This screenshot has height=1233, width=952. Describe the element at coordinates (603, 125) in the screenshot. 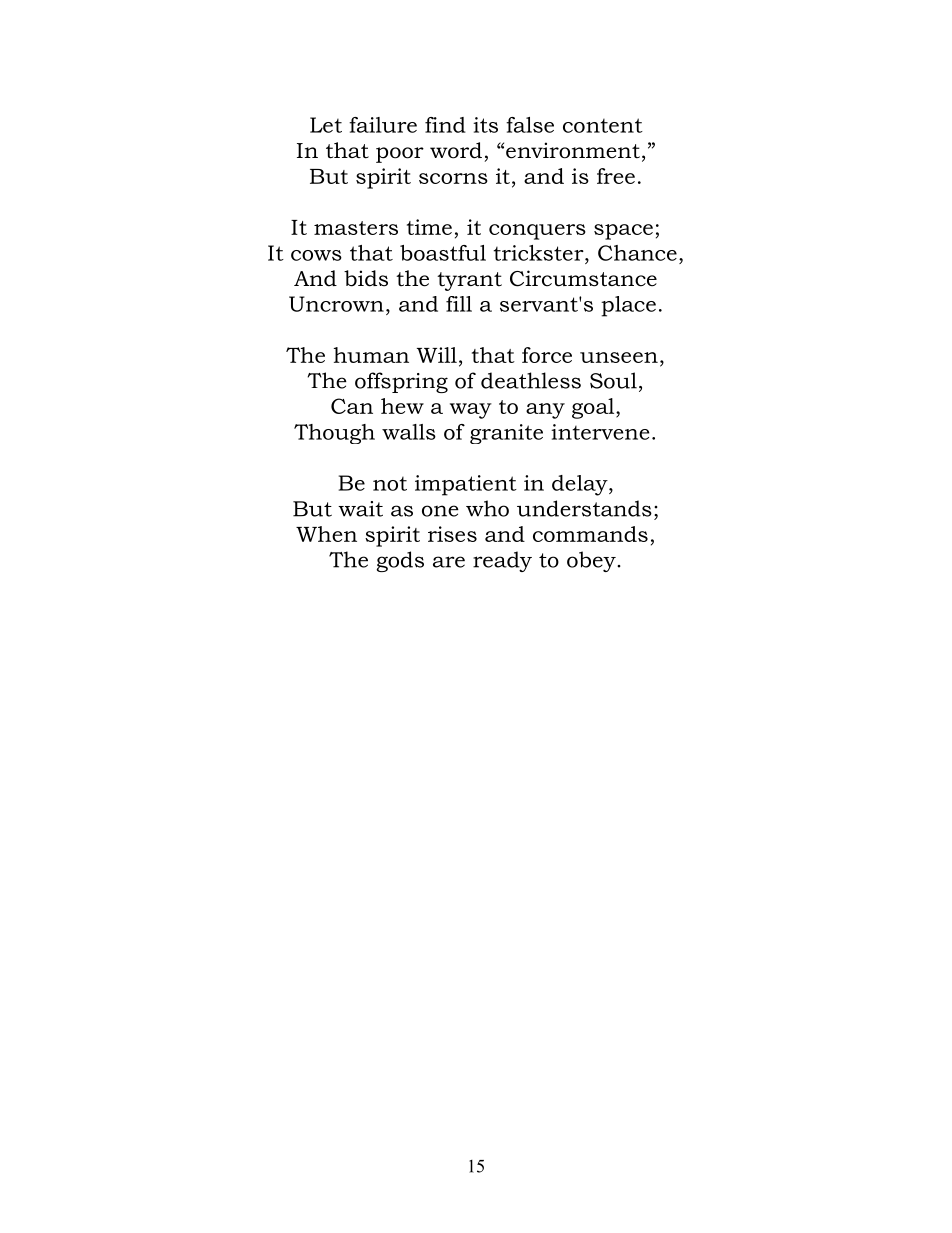

I see `content` at that location.
